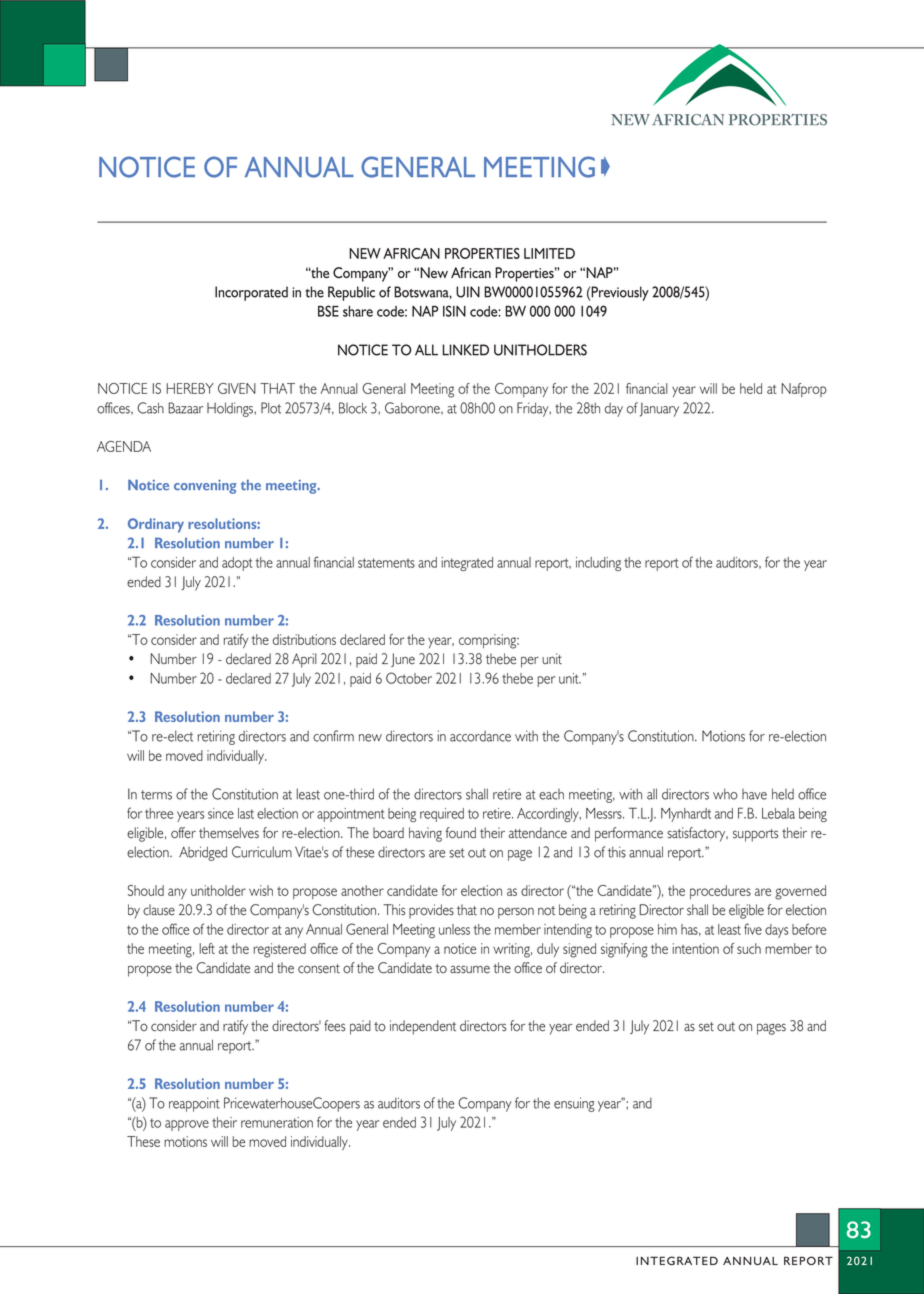 This page has width=924, height=1294. I want to click on Incorporated, so click(251, 293).
